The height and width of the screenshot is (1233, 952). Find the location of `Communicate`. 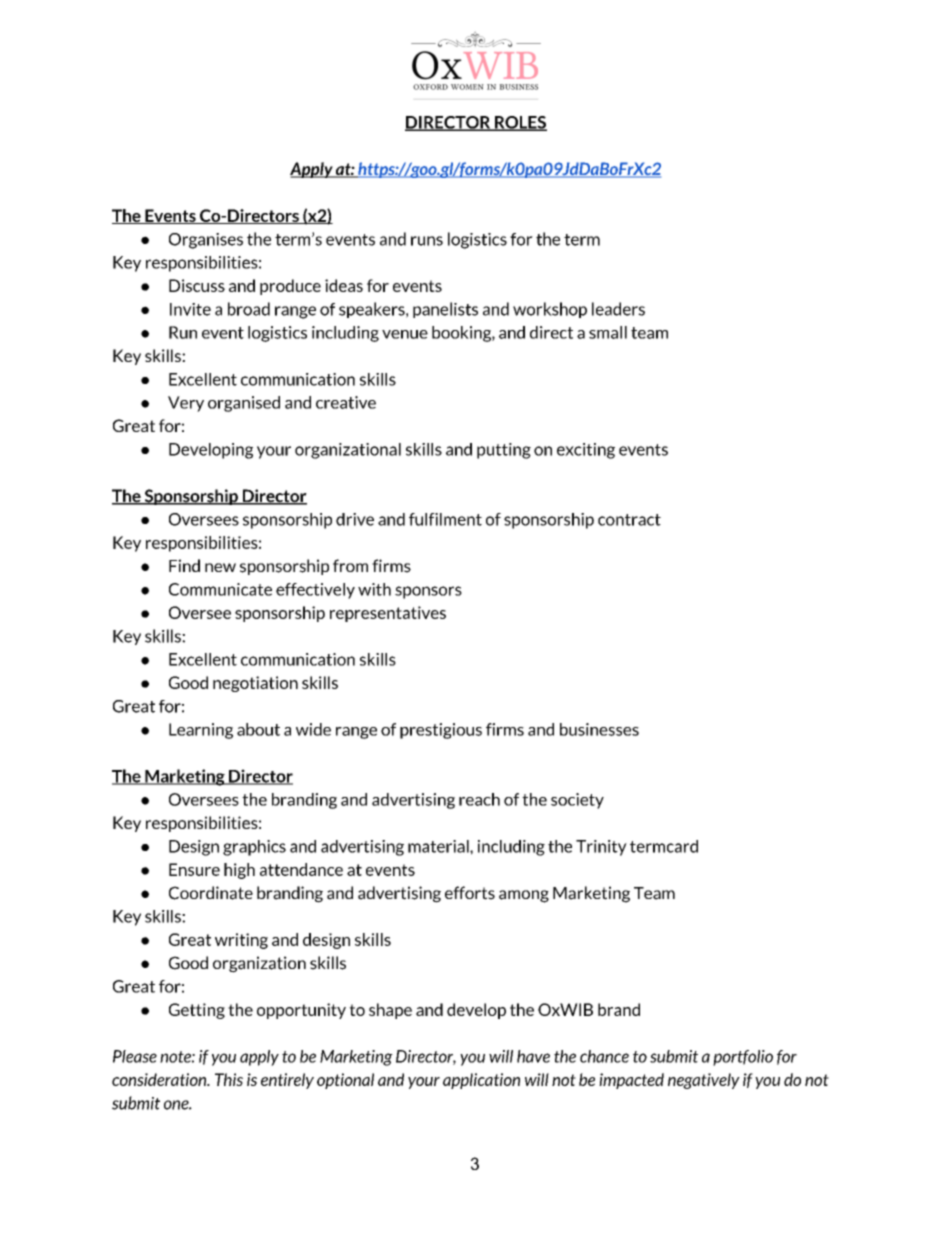

Communicate is located at coordinates (220, 589).
